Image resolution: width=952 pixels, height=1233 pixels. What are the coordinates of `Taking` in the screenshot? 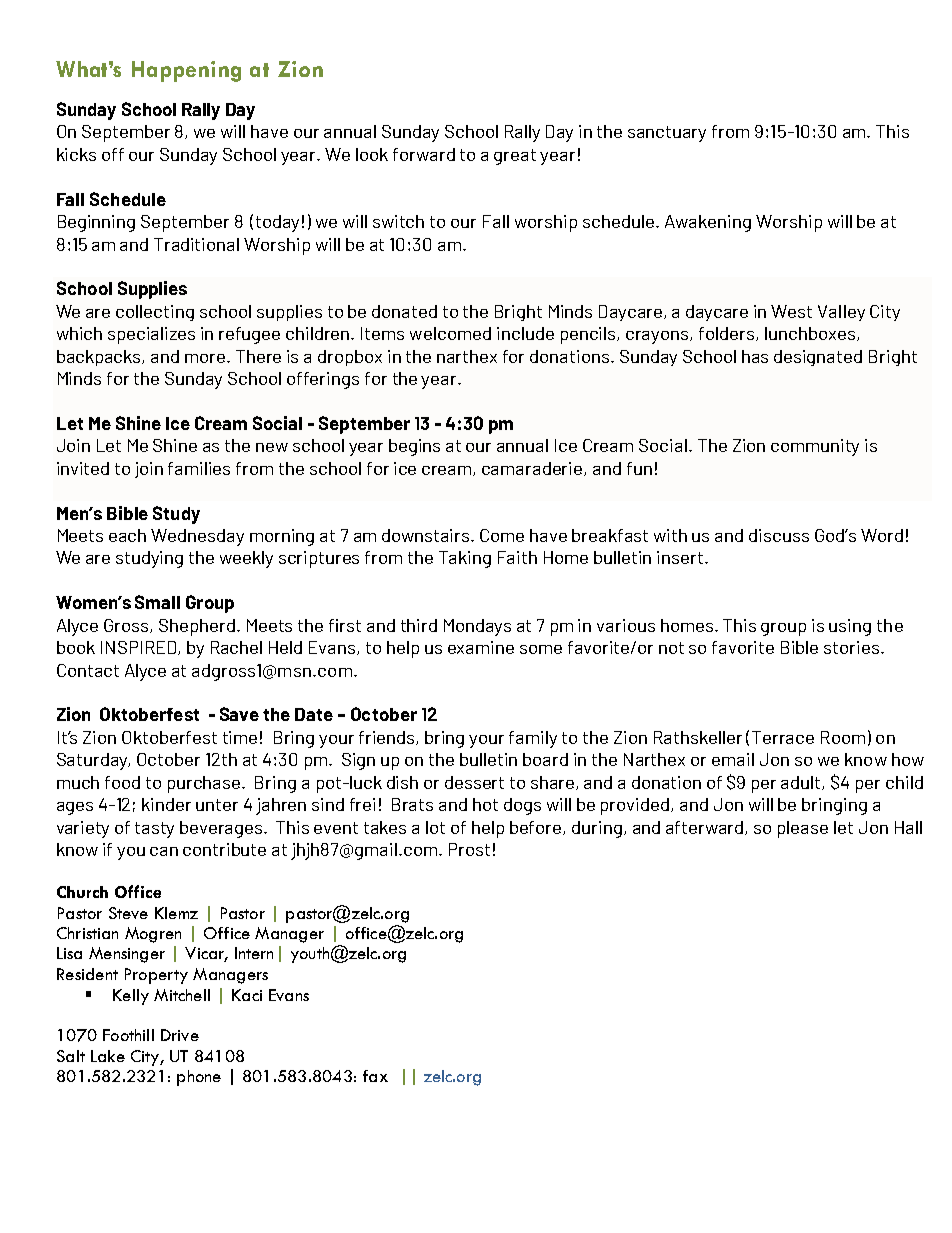 It's located at (465, 559).
